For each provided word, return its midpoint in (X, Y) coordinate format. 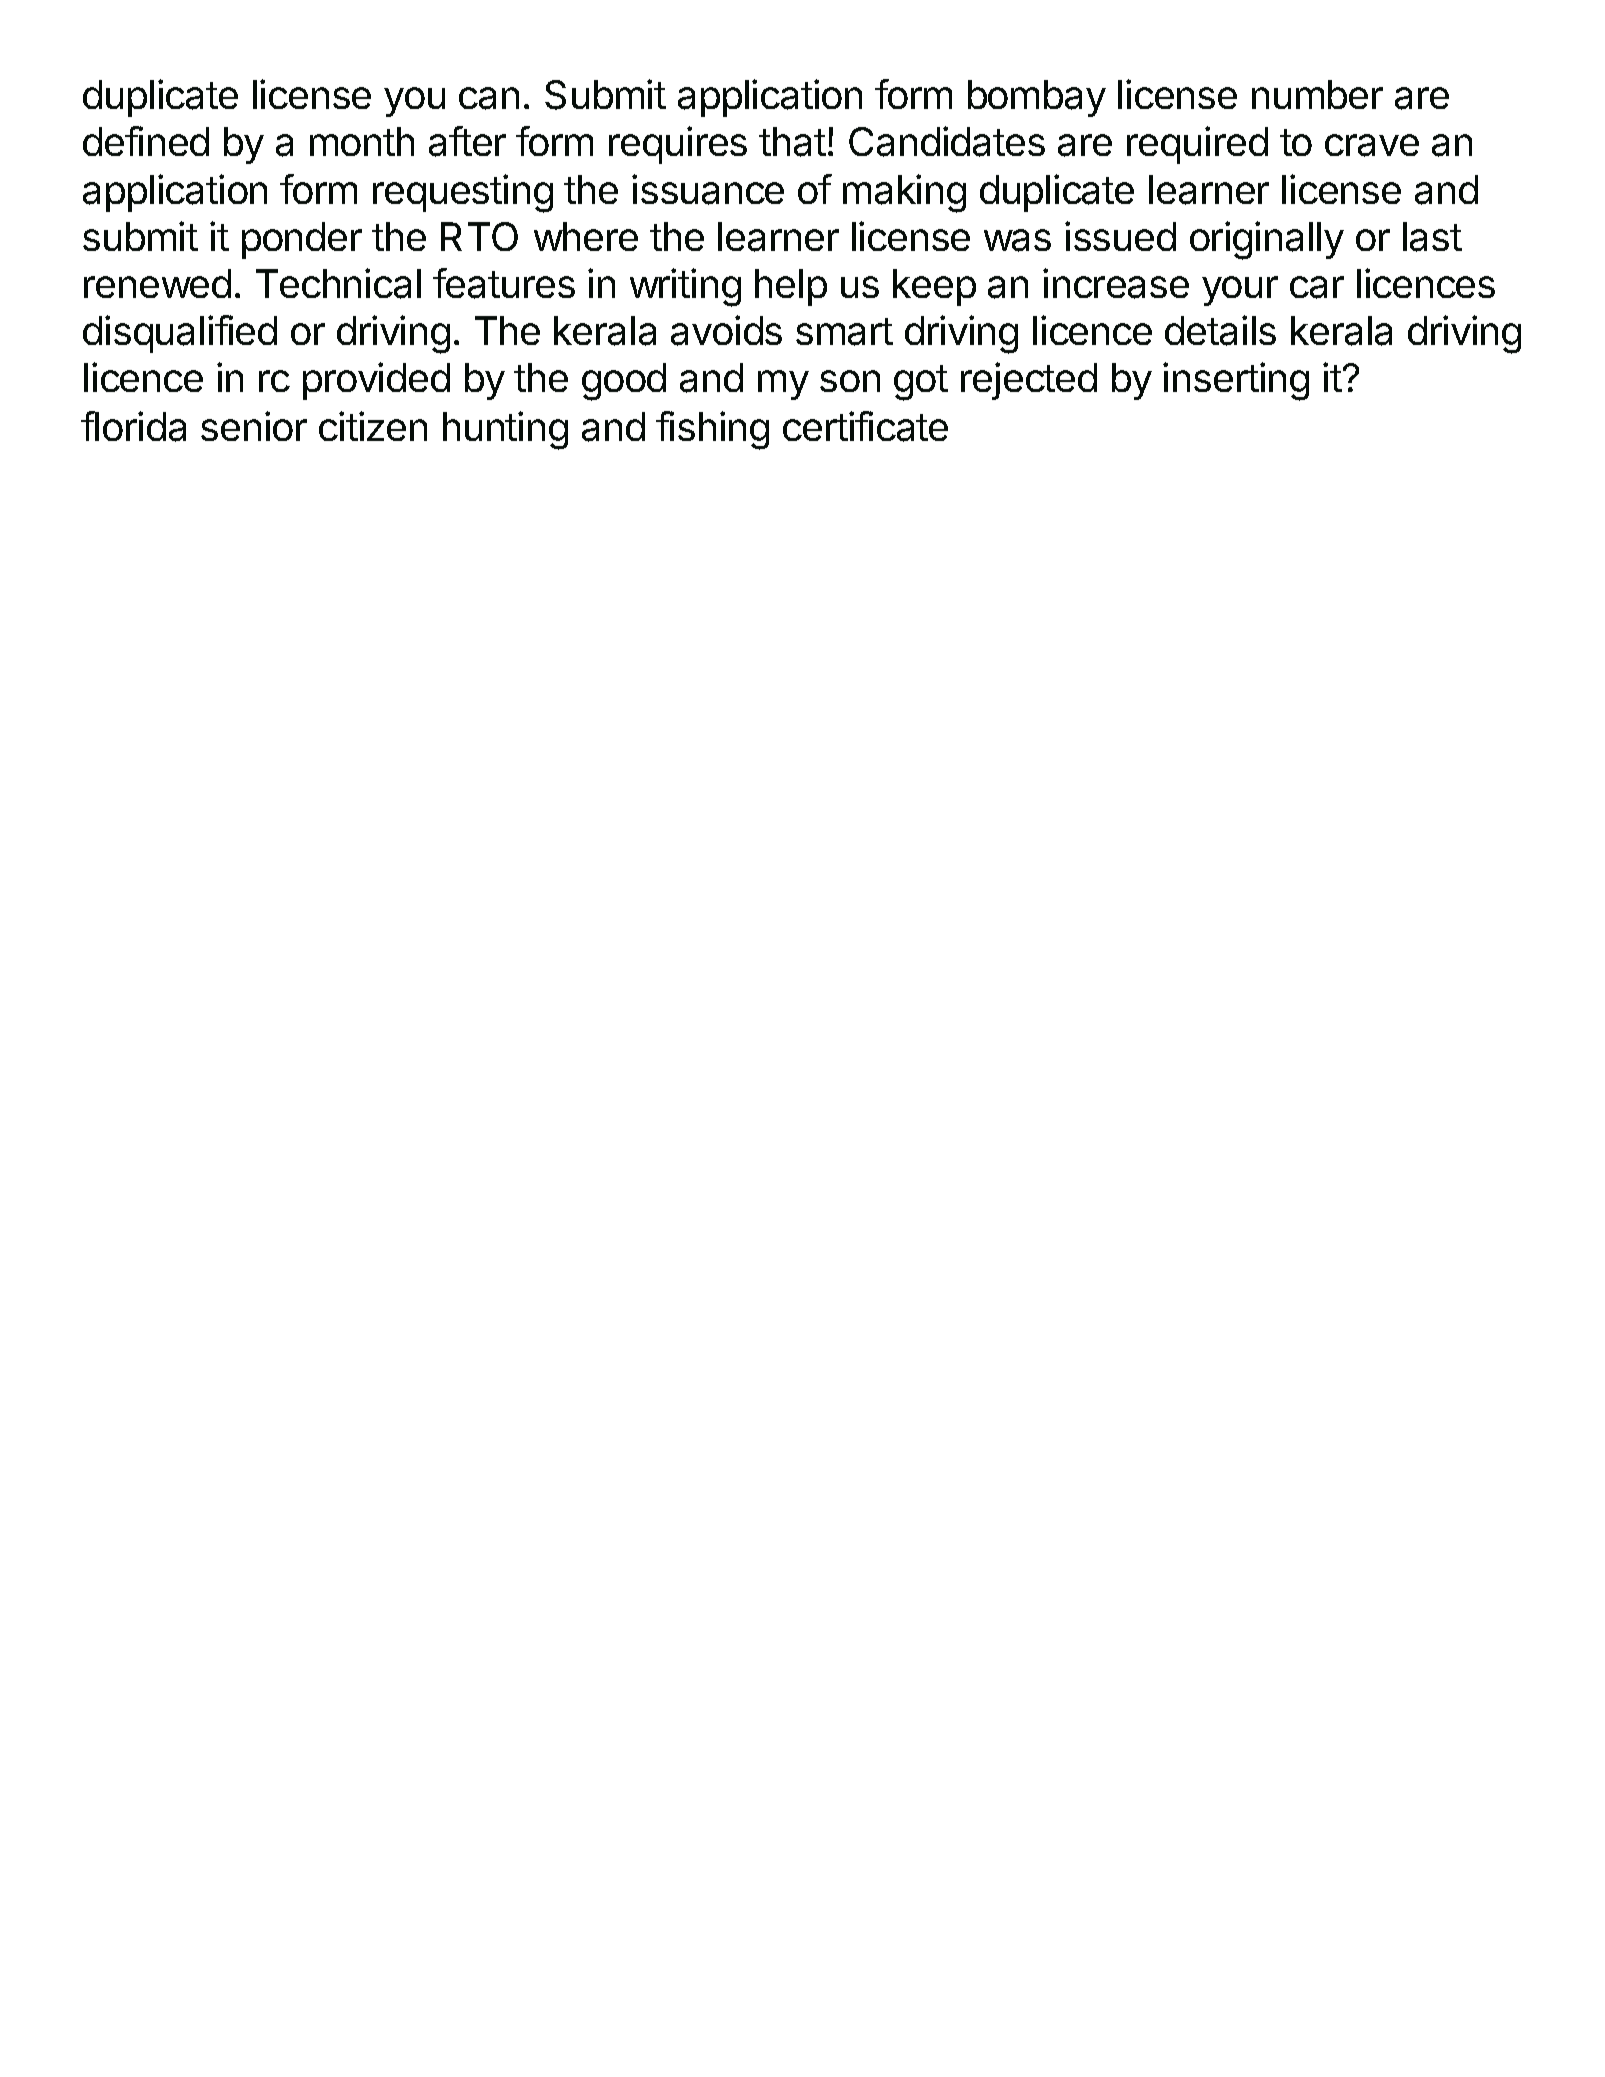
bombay (1037, 98)
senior (254, 426)
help (791, 287)
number (1317, 94)
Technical (338, 283)
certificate (865, 426)
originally (1267, 240)
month (362, 141)
